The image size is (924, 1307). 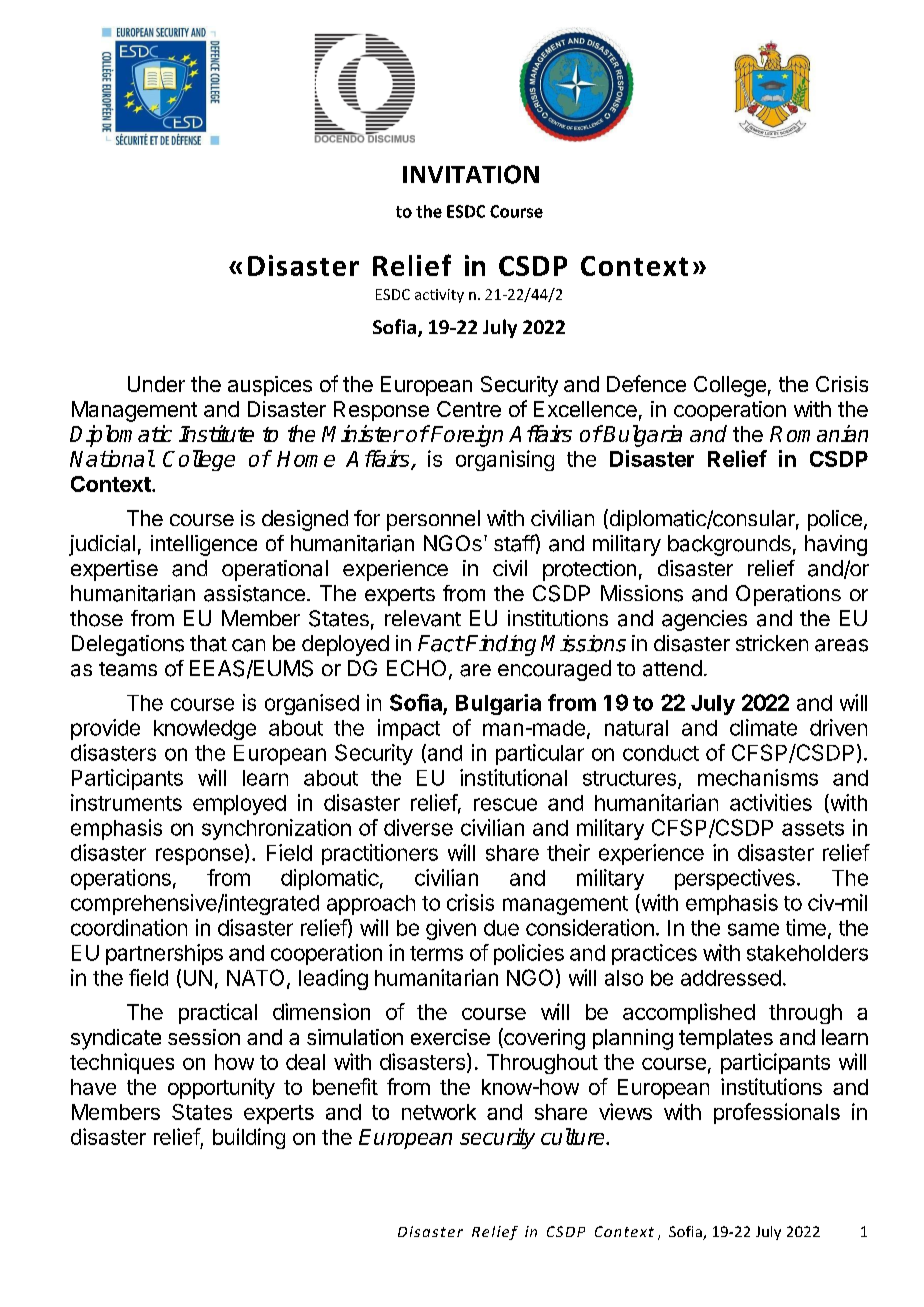 I want to click on that, so click(x=208, y=643).
